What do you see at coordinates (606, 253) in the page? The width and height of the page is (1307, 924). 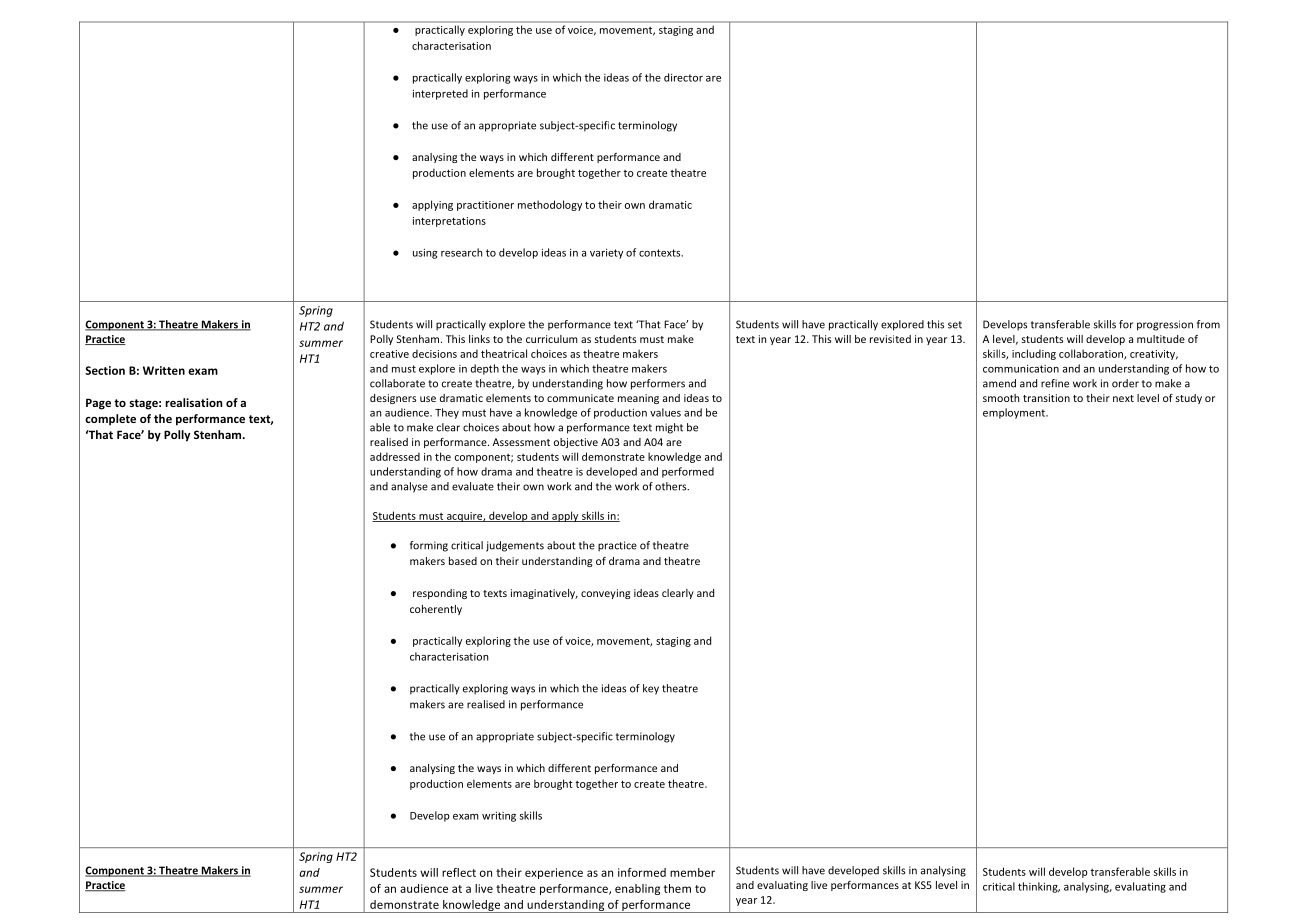 I see `variety` at bounding box center [606, 253].
